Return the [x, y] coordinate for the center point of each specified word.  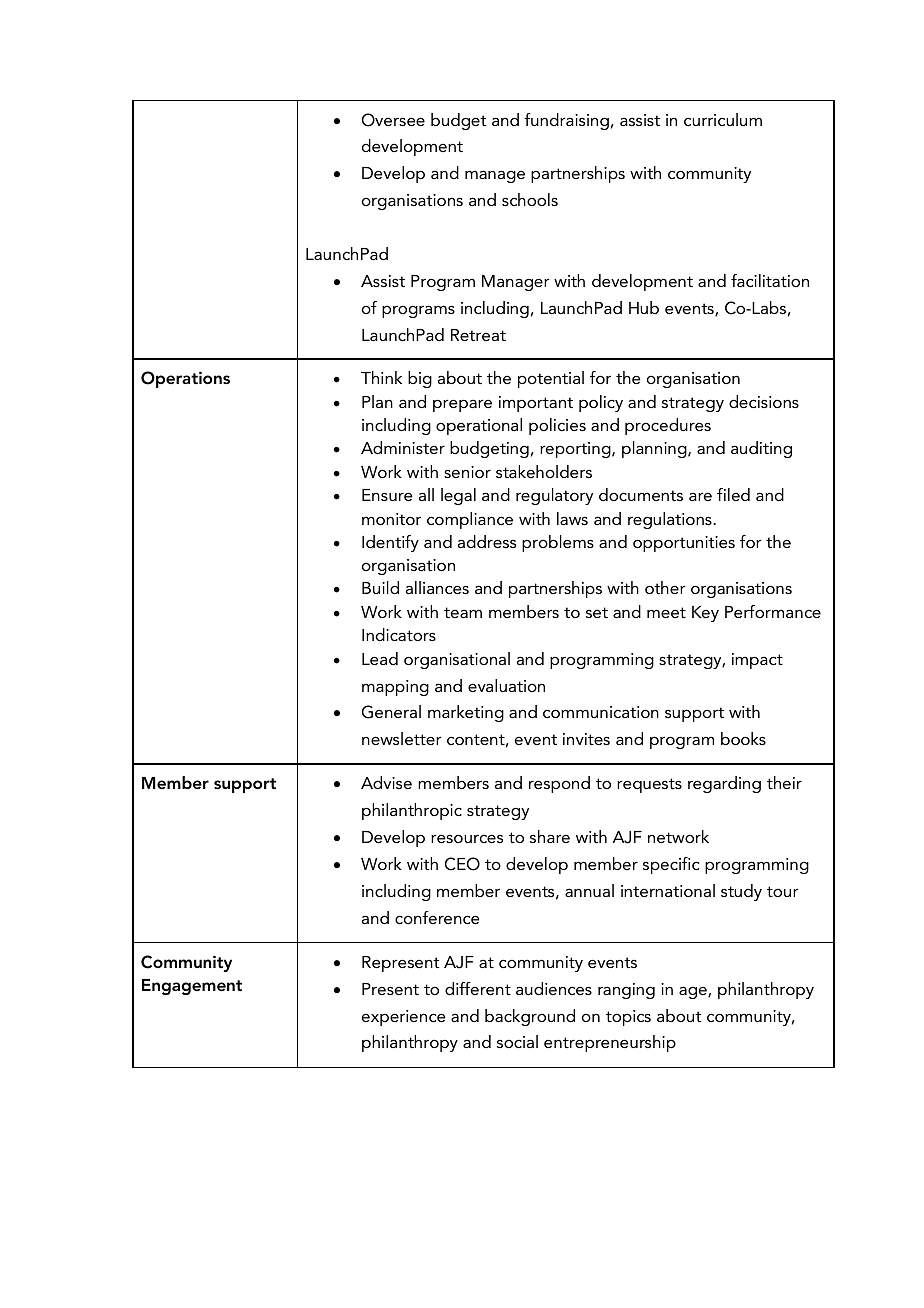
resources [467, 838]
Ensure [387, 495]
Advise [386, 782]
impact [757, 661]
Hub [644, 307]
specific [671, 865]
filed [733, 494]
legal [458, 496]
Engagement [192, 987]
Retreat [478, 335]
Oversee [393, 120]
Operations [185, 379]
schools [530, 199]
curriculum [723, 119]
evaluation [506, 685]
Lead [380, 658]
